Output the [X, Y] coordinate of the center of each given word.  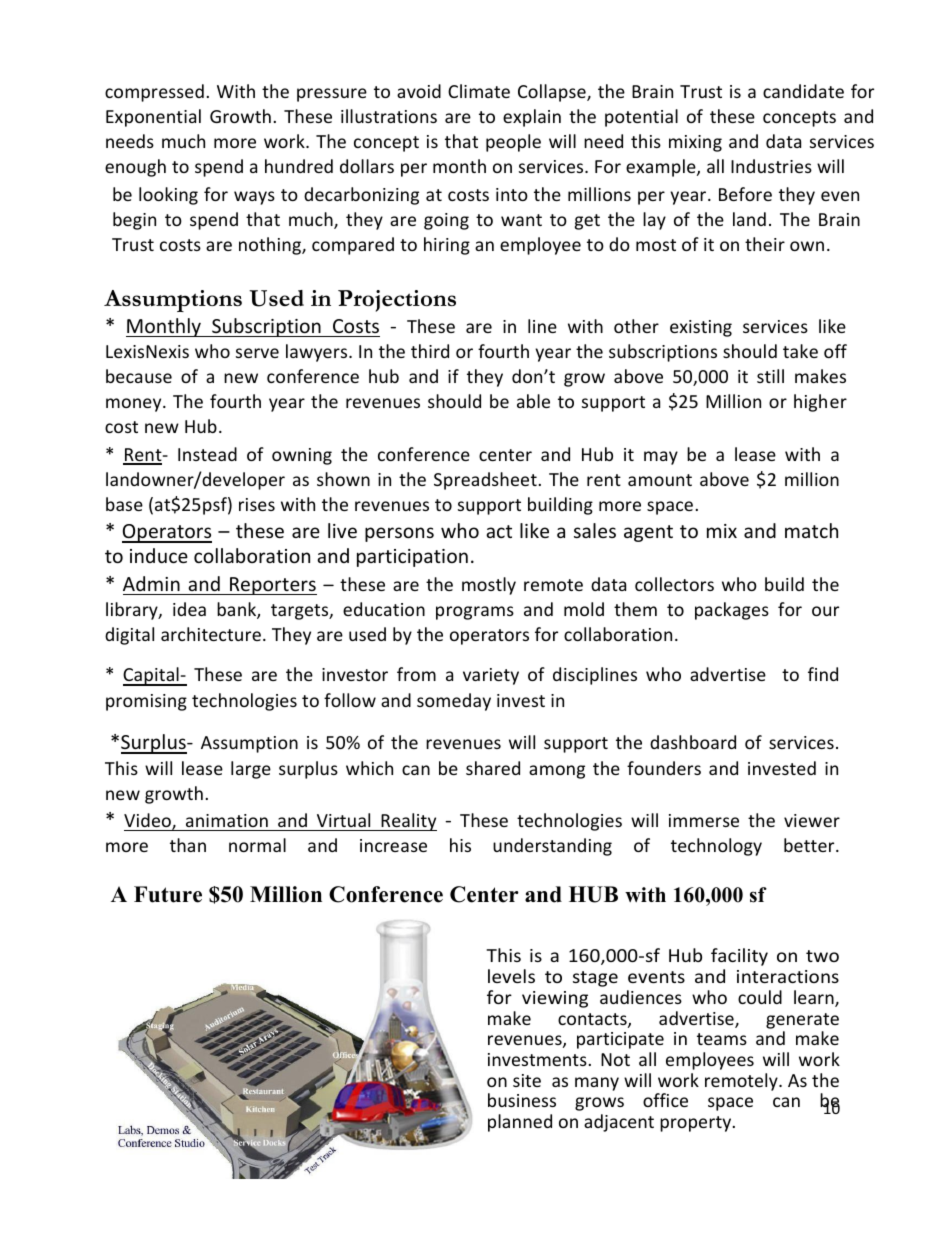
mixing [695, 143]
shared [493, 768]
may [661, 458]
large [251, 770]
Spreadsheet [485, 481]
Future [168, 894]
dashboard [693, 742]
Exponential [153, 118]
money [135, 405]
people [513, 143]
